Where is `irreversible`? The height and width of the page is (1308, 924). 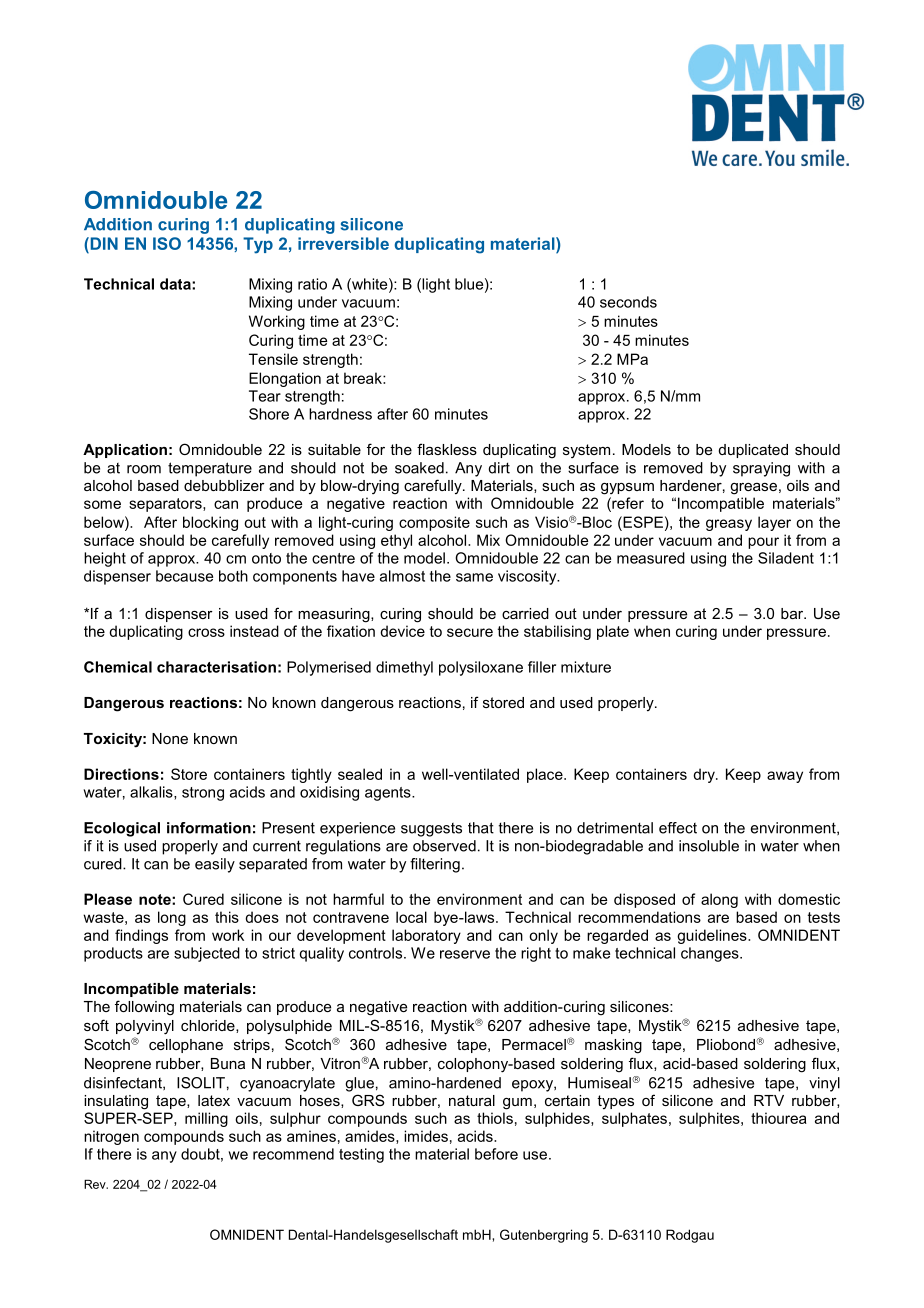 irreversible is located at coordinates (343, 243).
